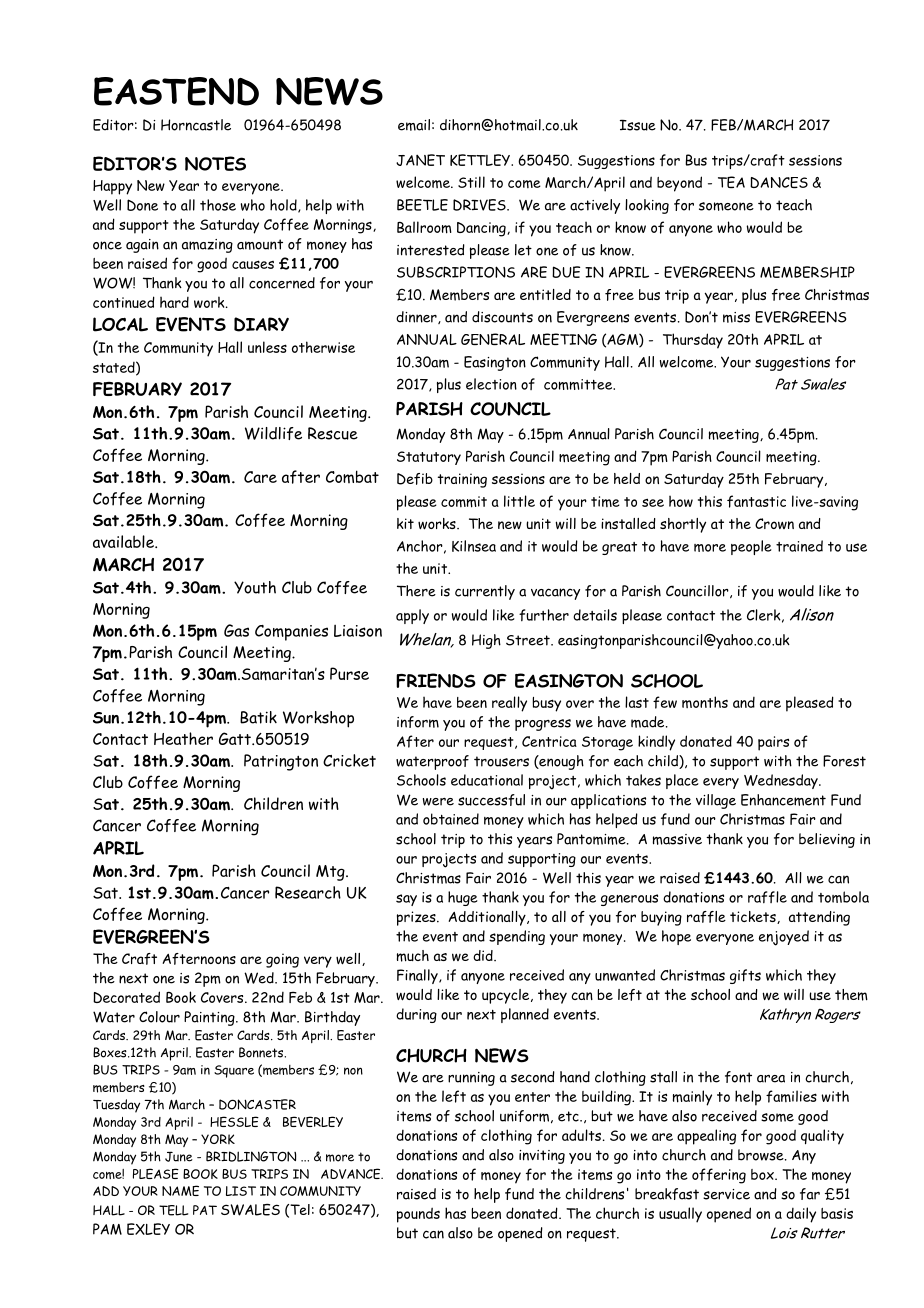  I want to click on Additionally, so click(488, 918).
